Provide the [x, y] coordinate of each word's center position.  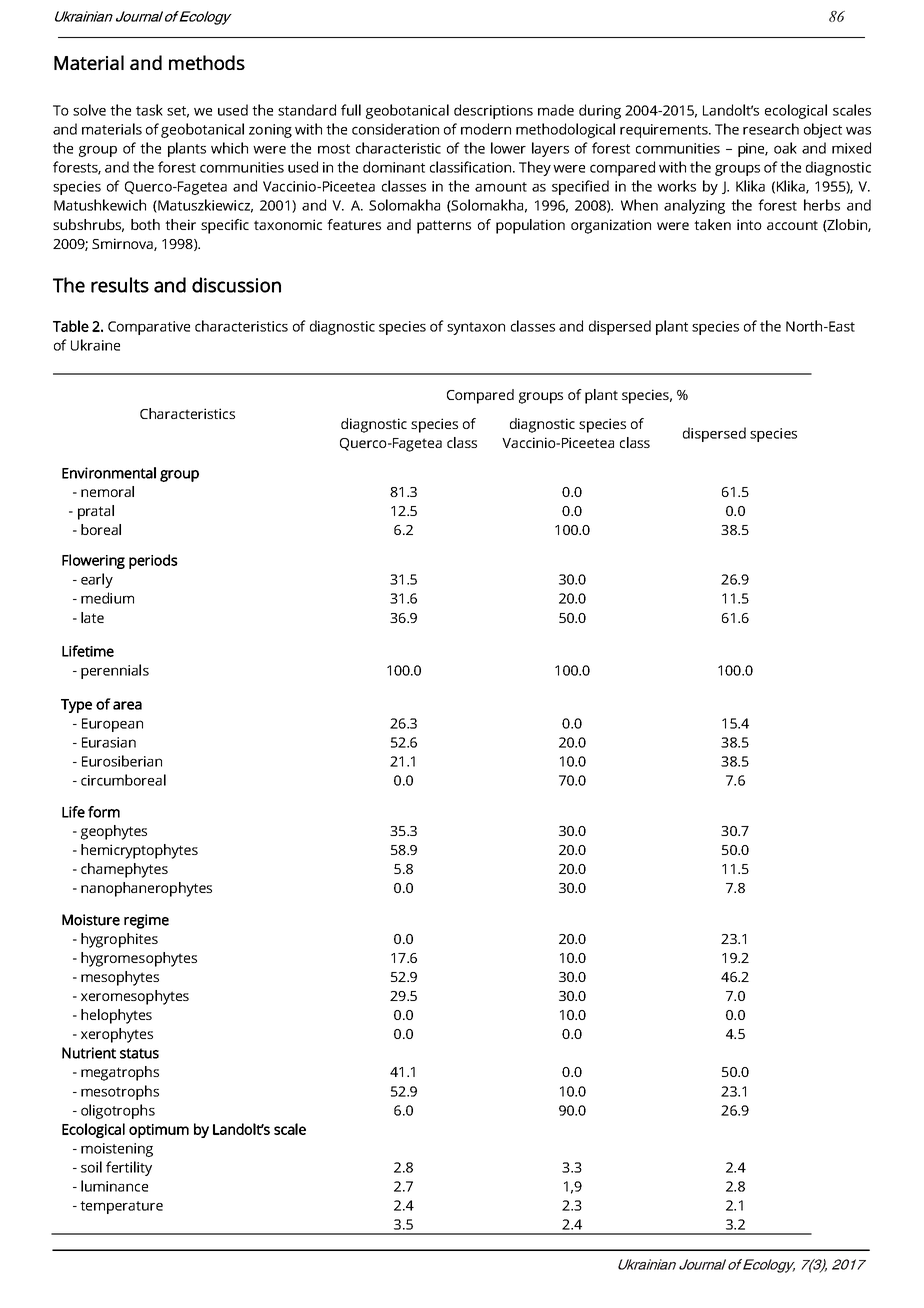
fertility [129, 1168]
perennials [115, 671]
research [771, 129]
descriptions [493, 111]
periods [153, 561]
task [149, 110]
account [792, 225]
